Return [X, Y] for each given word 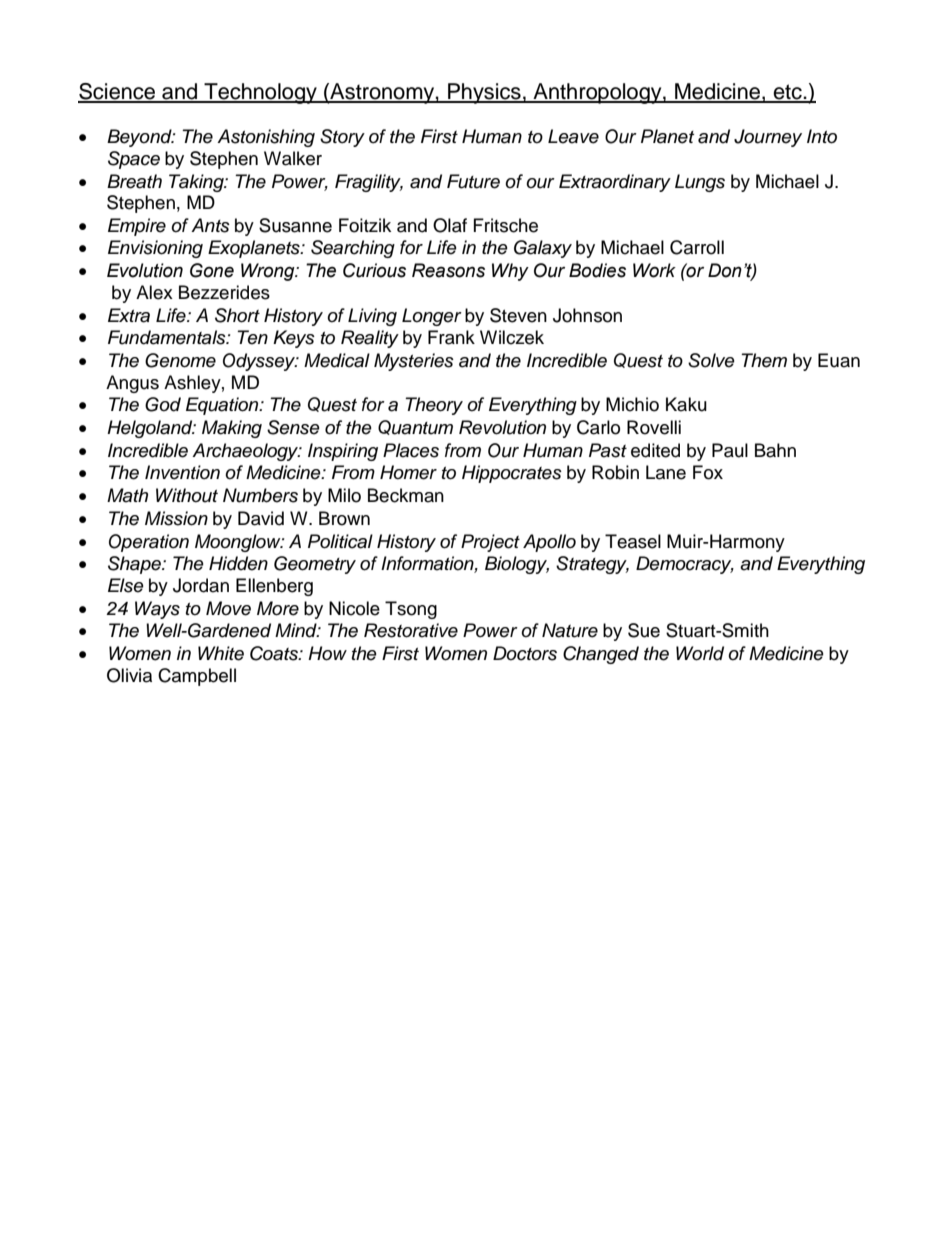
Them [764, 360]
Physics [484, 93]
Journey [768, 138]
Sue [644, 630]
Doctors [525, 653]
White [221, 653]
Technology [260, 93]
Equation [223, 406]
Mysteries [414, 362]
